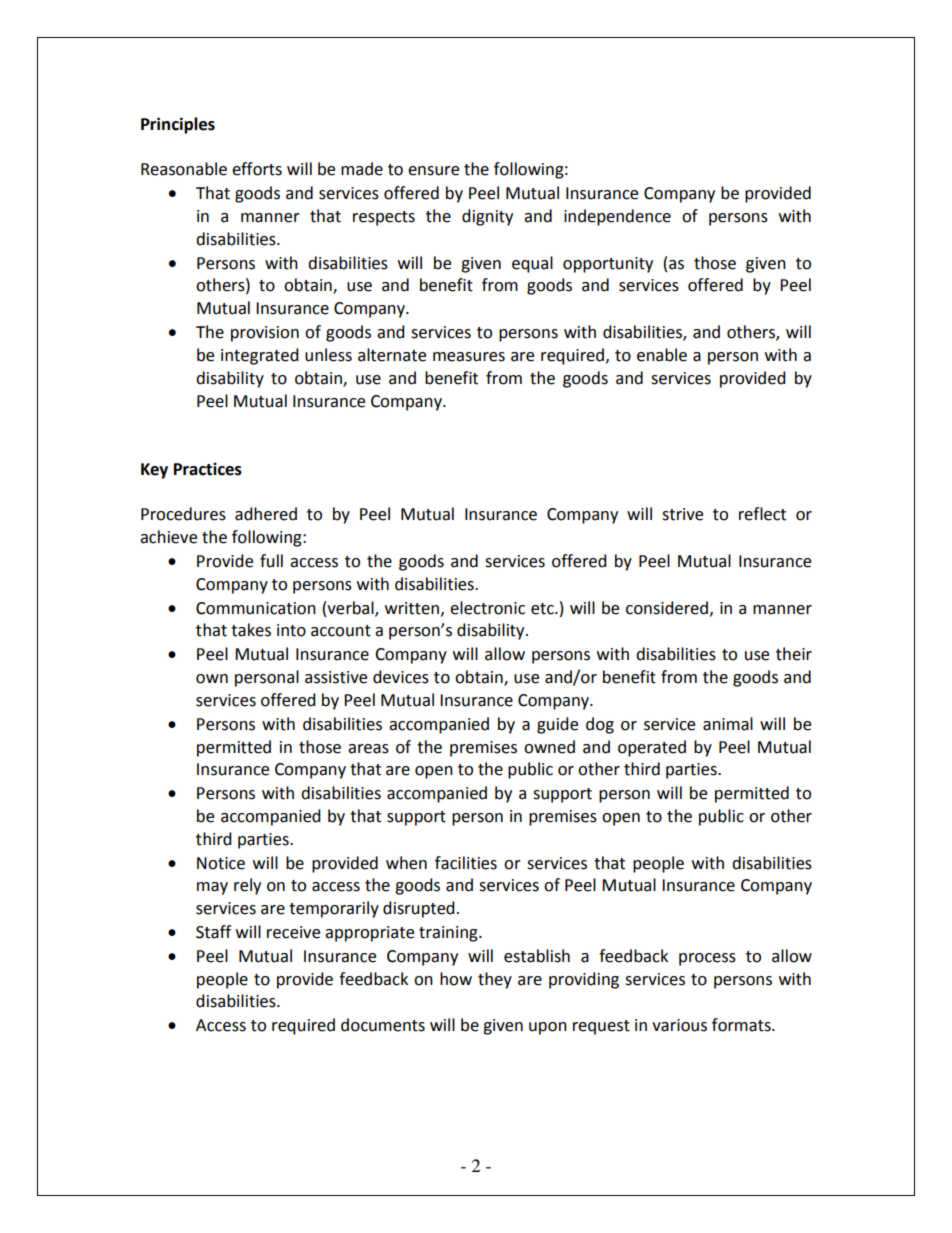 The width and height of the screenshot is (952, 1233). Describe the element at coordinates (213, 932) in the screenshot. I see `Staff` at that location.
